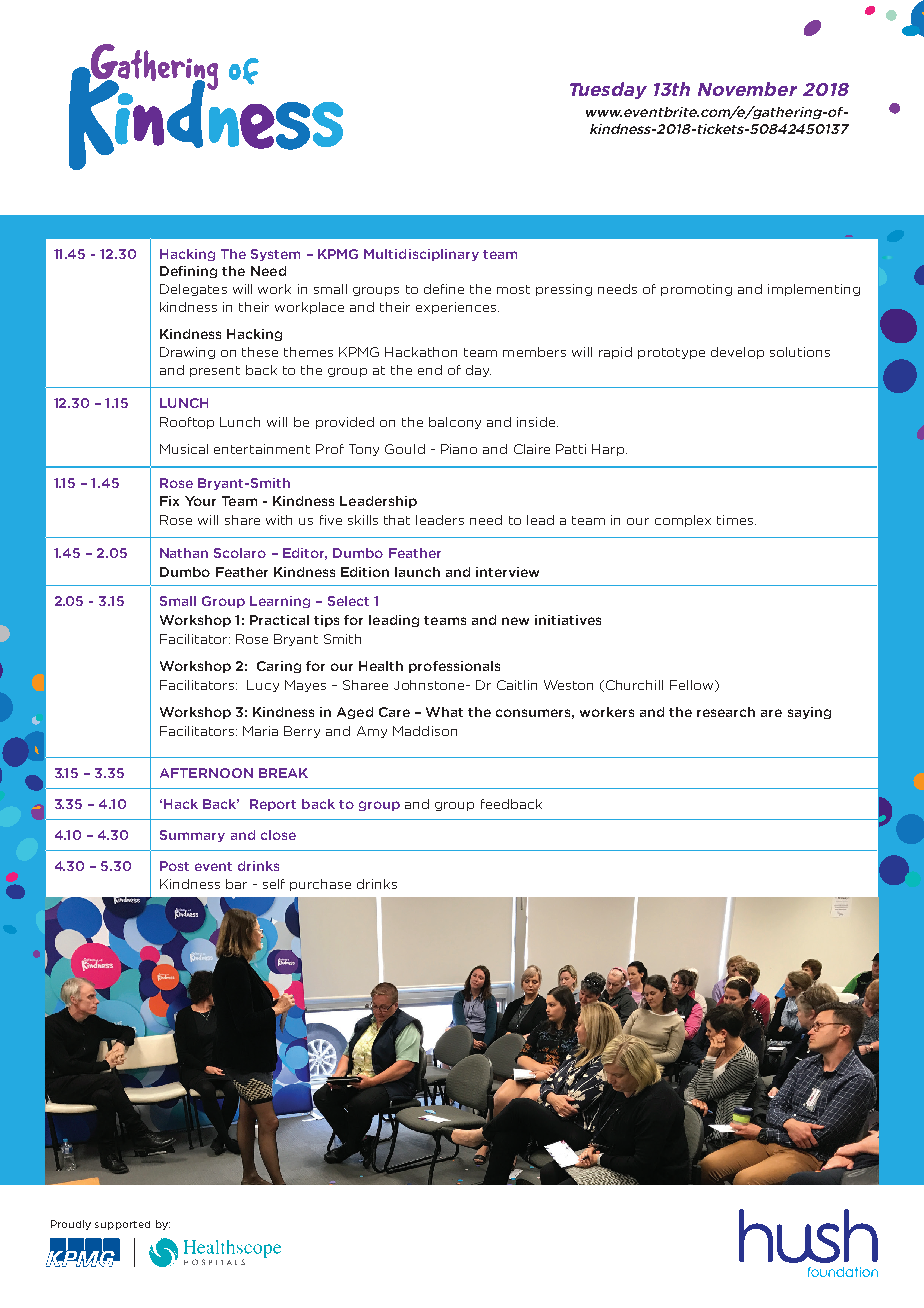 Image resolution: width=924 pixels, height=1308 pixels. I want to click on Delegates, so click(193, 290).
